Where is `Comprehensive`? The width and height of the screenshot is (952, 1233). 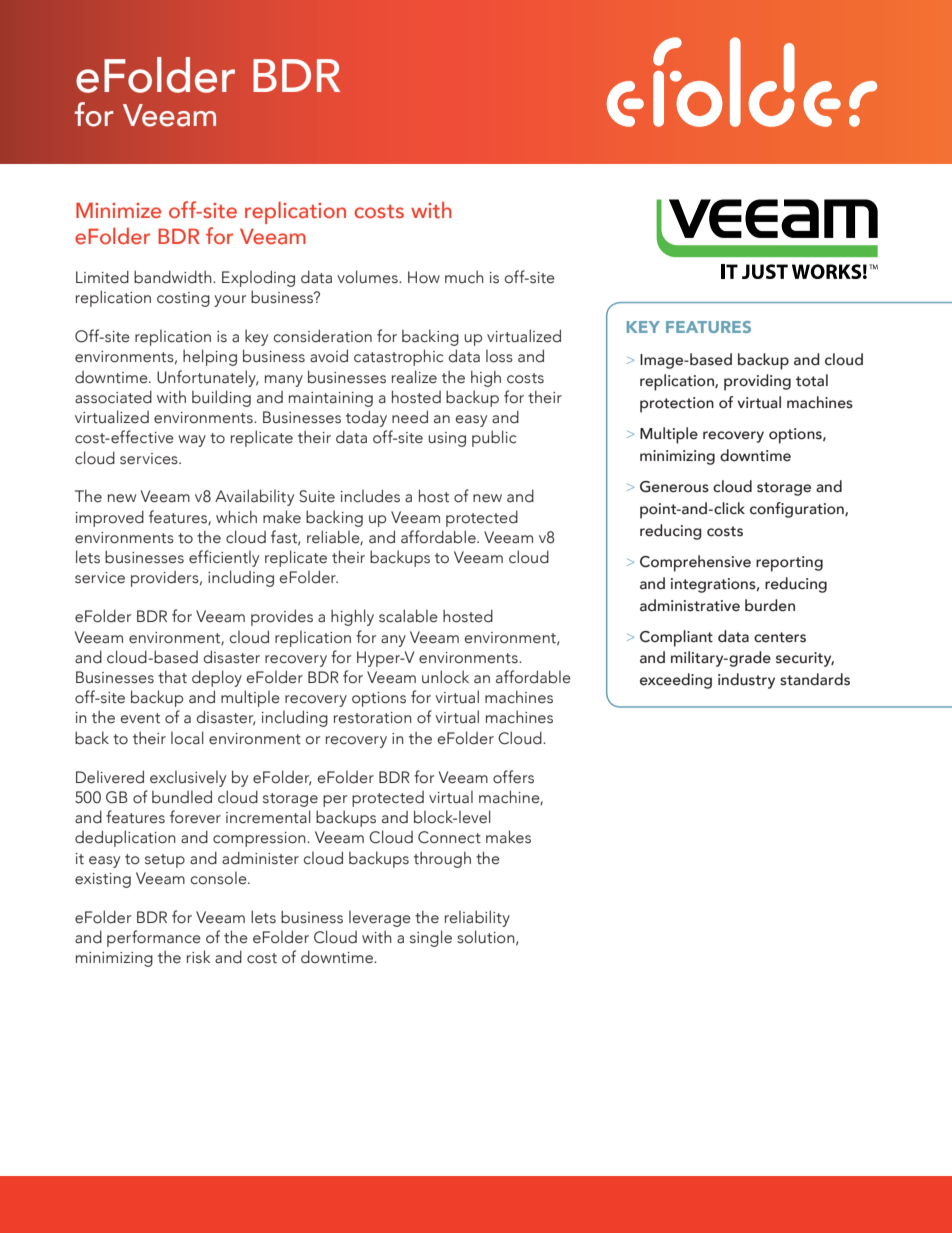
Comprehensive is located at coordinates (695, 563).
